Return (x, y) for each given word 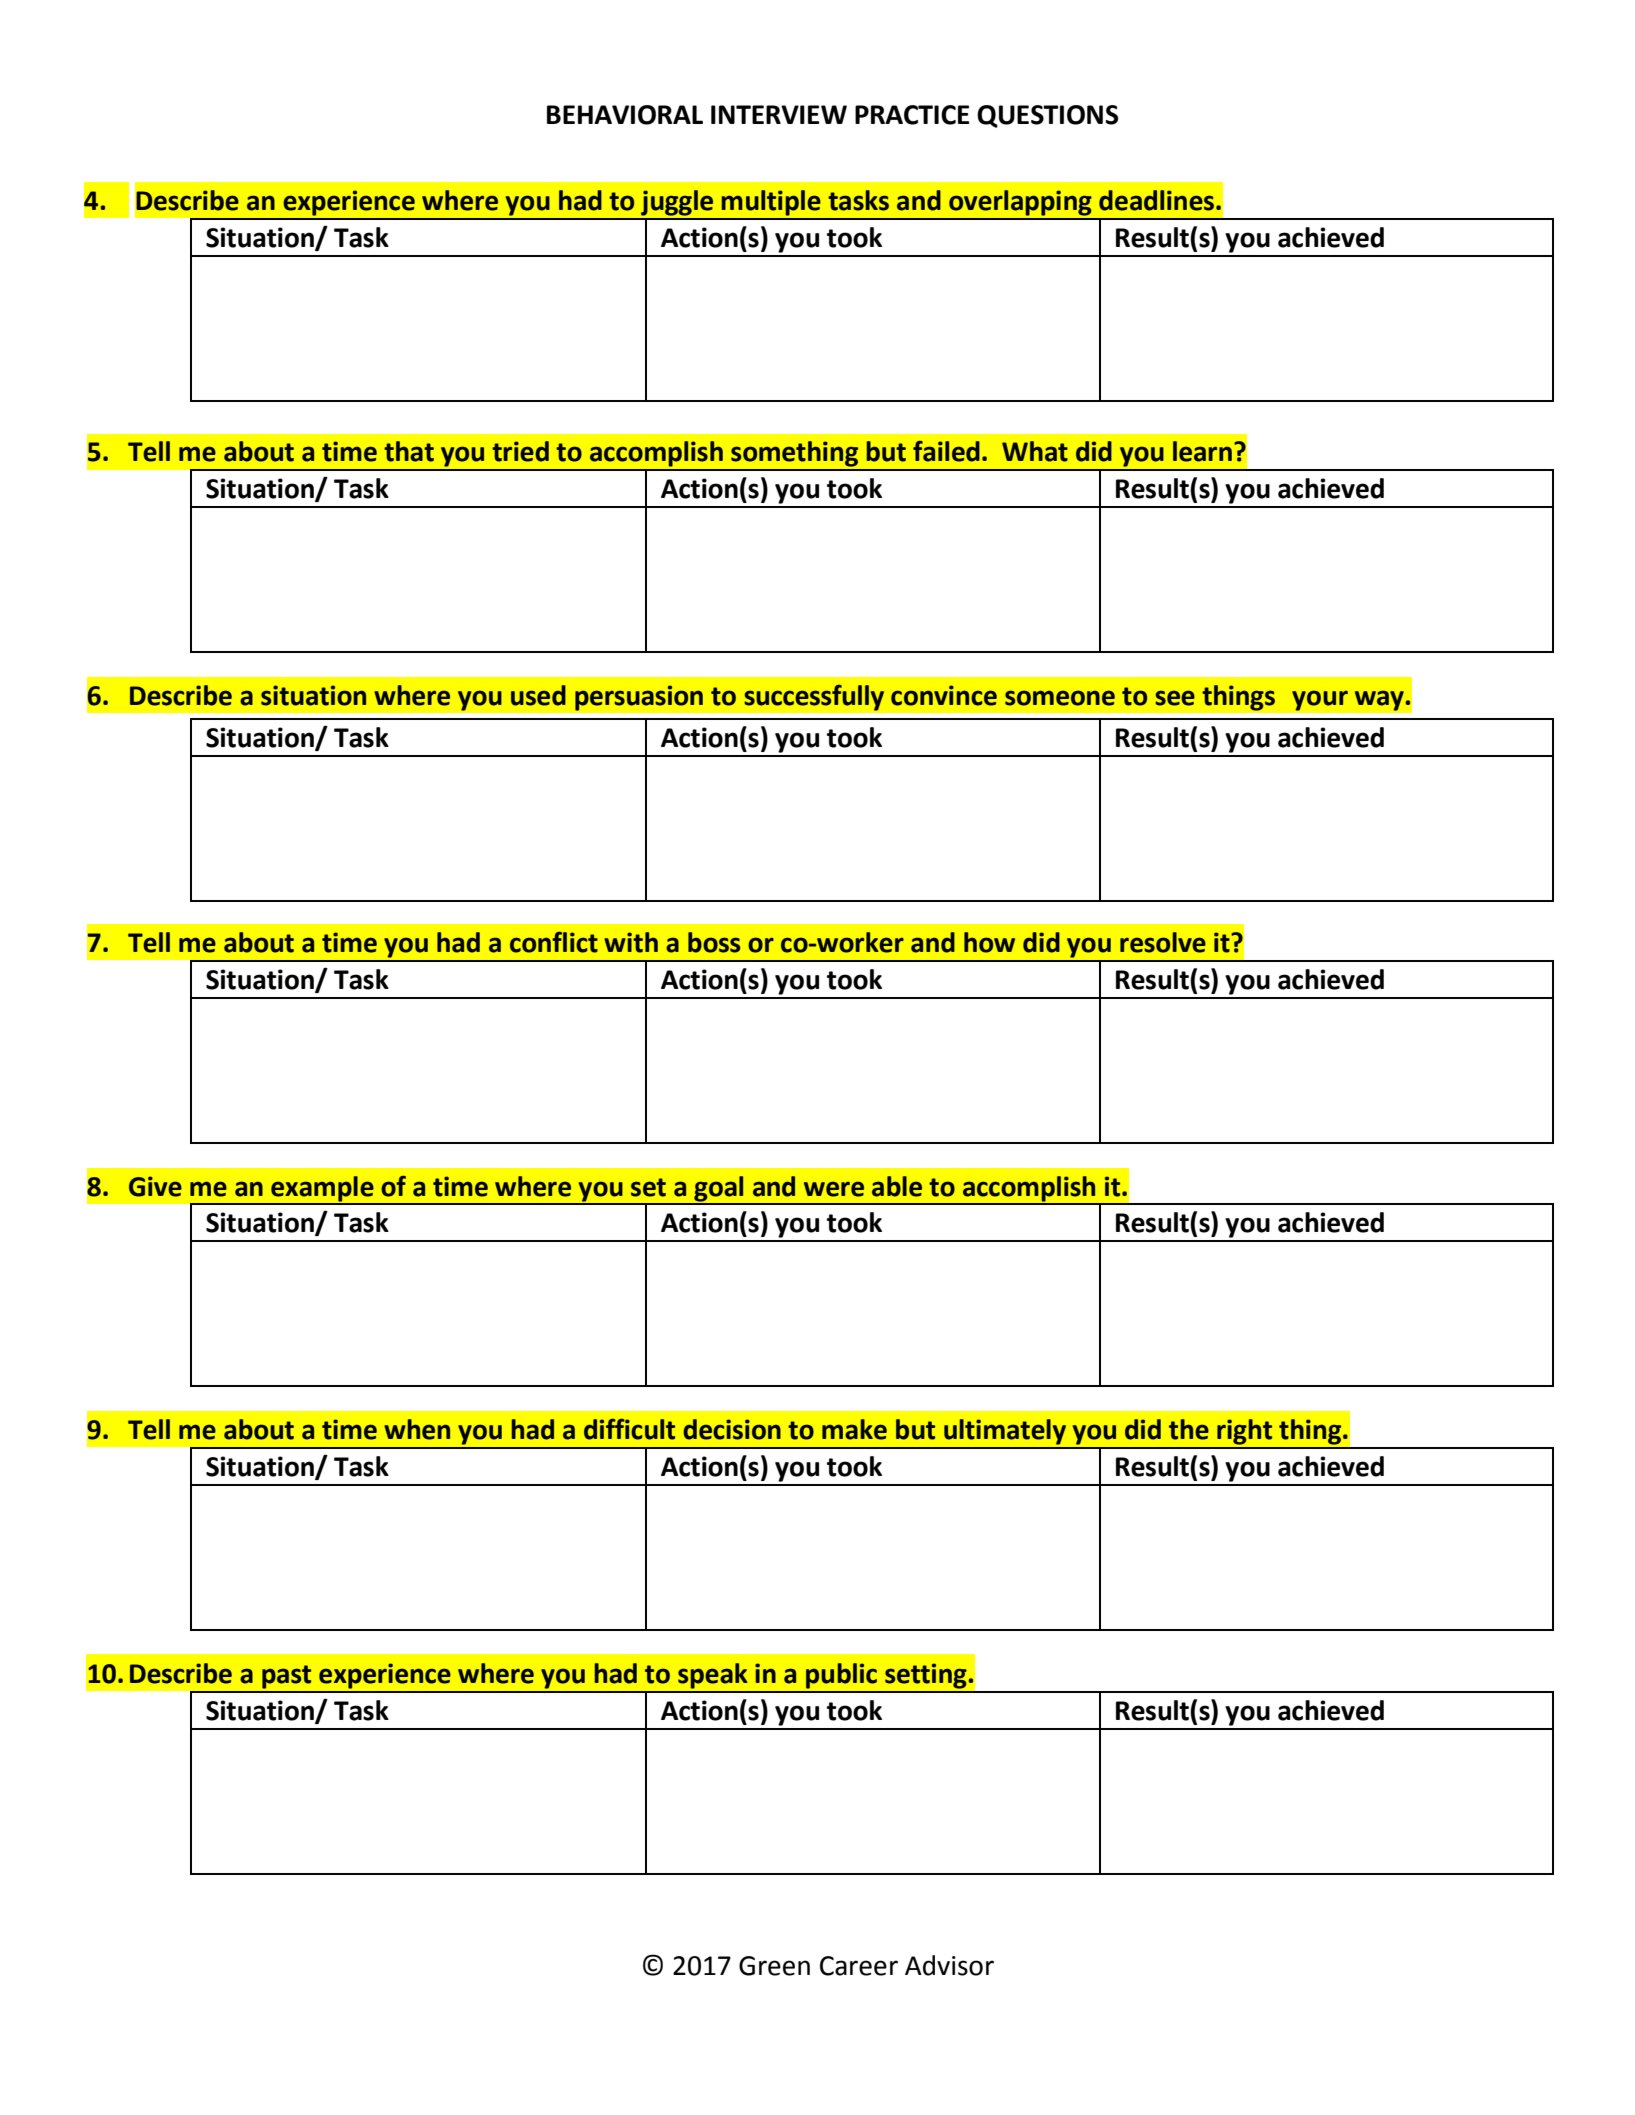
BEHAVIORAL (625, 115)
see (1175, 698)
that (409, 451)
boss (714, 942)
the (1189, 1429)
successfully (814, 698)
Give (155, 1186)
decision (732, 1429)
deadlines (1156, 200)
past (286, 1677)
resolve (1163, 942)
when (417, 1429)
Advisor (949, 1965)
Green (774, 1966)
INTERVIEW (779, 114)
